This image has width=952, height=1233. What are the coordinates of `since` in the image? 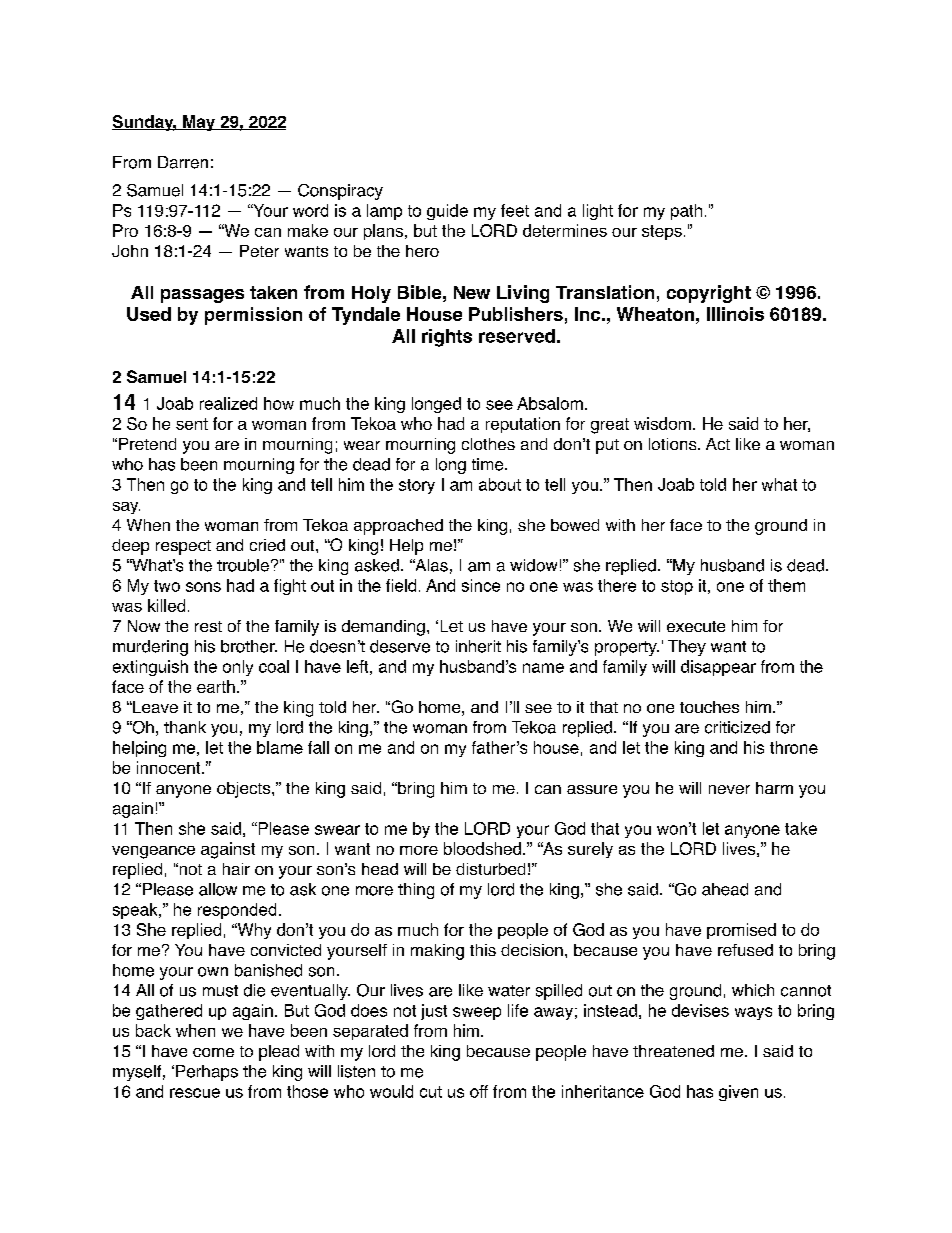 It's located at (481, 585).
